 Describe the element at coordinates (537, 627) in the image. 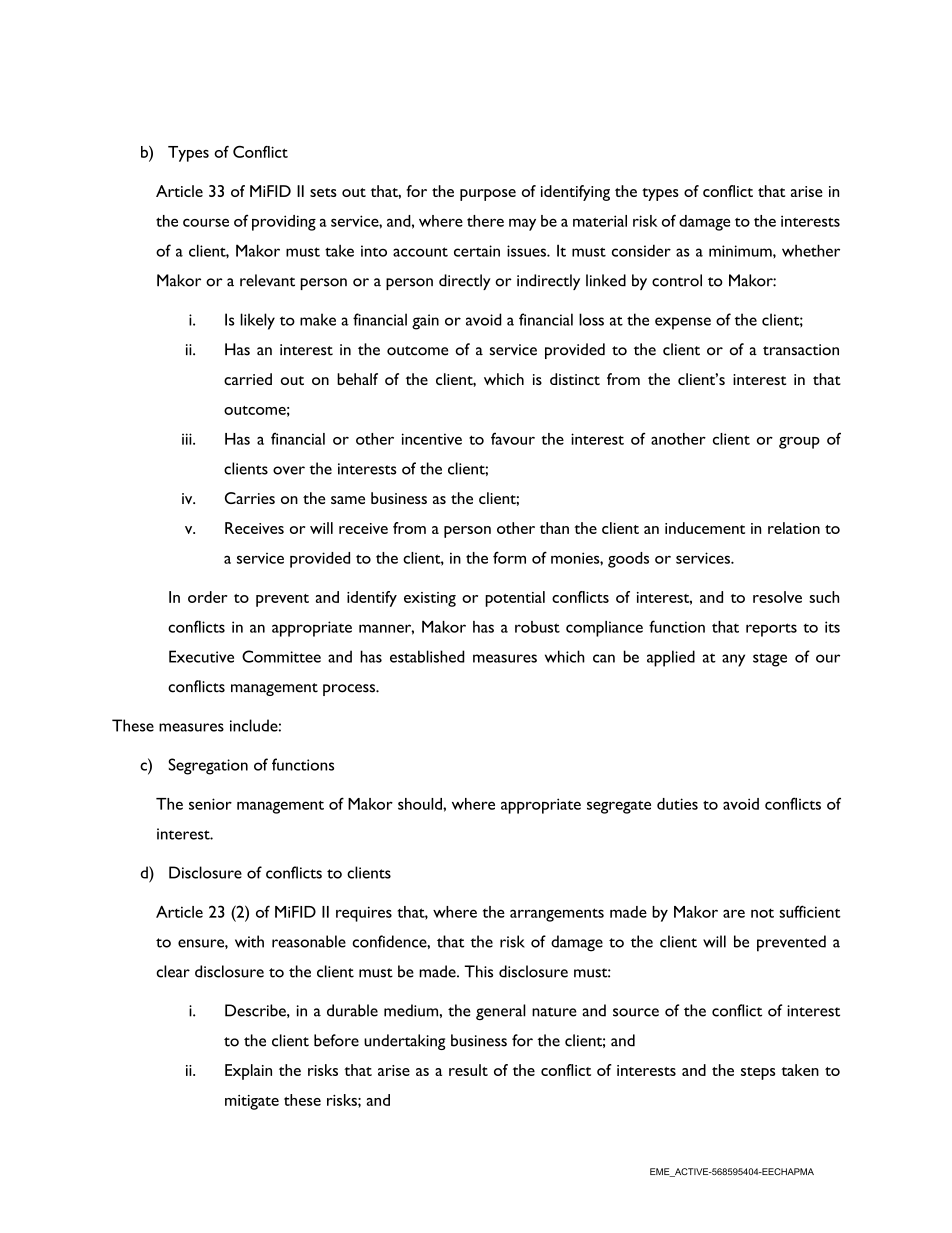

I see `robust` at that location.
